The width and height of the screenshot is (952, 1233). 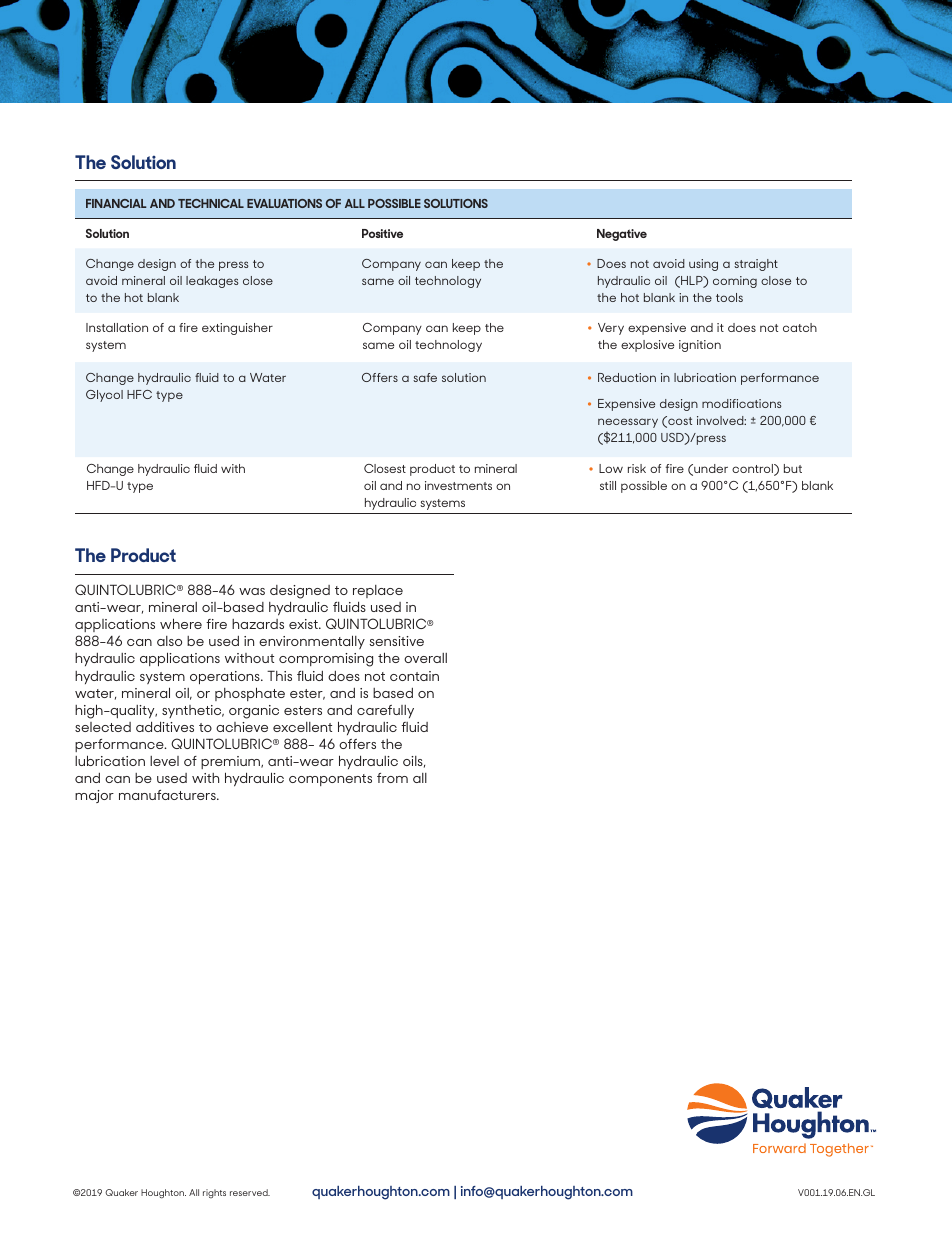 What do you see at coordinates (168, 795) in the screenshot?
I see `manufacturers` at bounding box center [168, 795].
